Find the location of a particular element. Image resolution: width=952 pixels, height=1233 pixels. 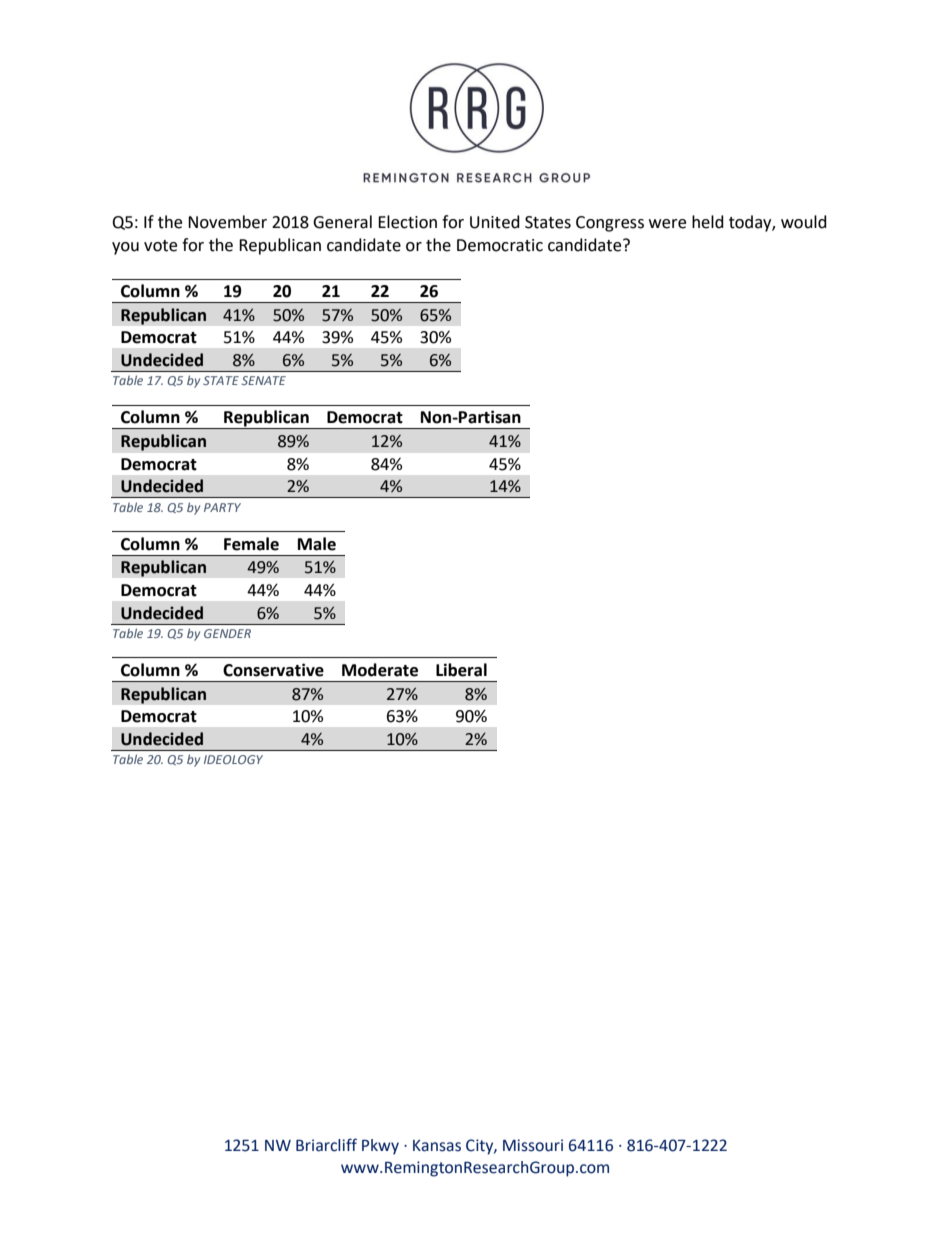

Moderate is located at coordinates (380, 670).
